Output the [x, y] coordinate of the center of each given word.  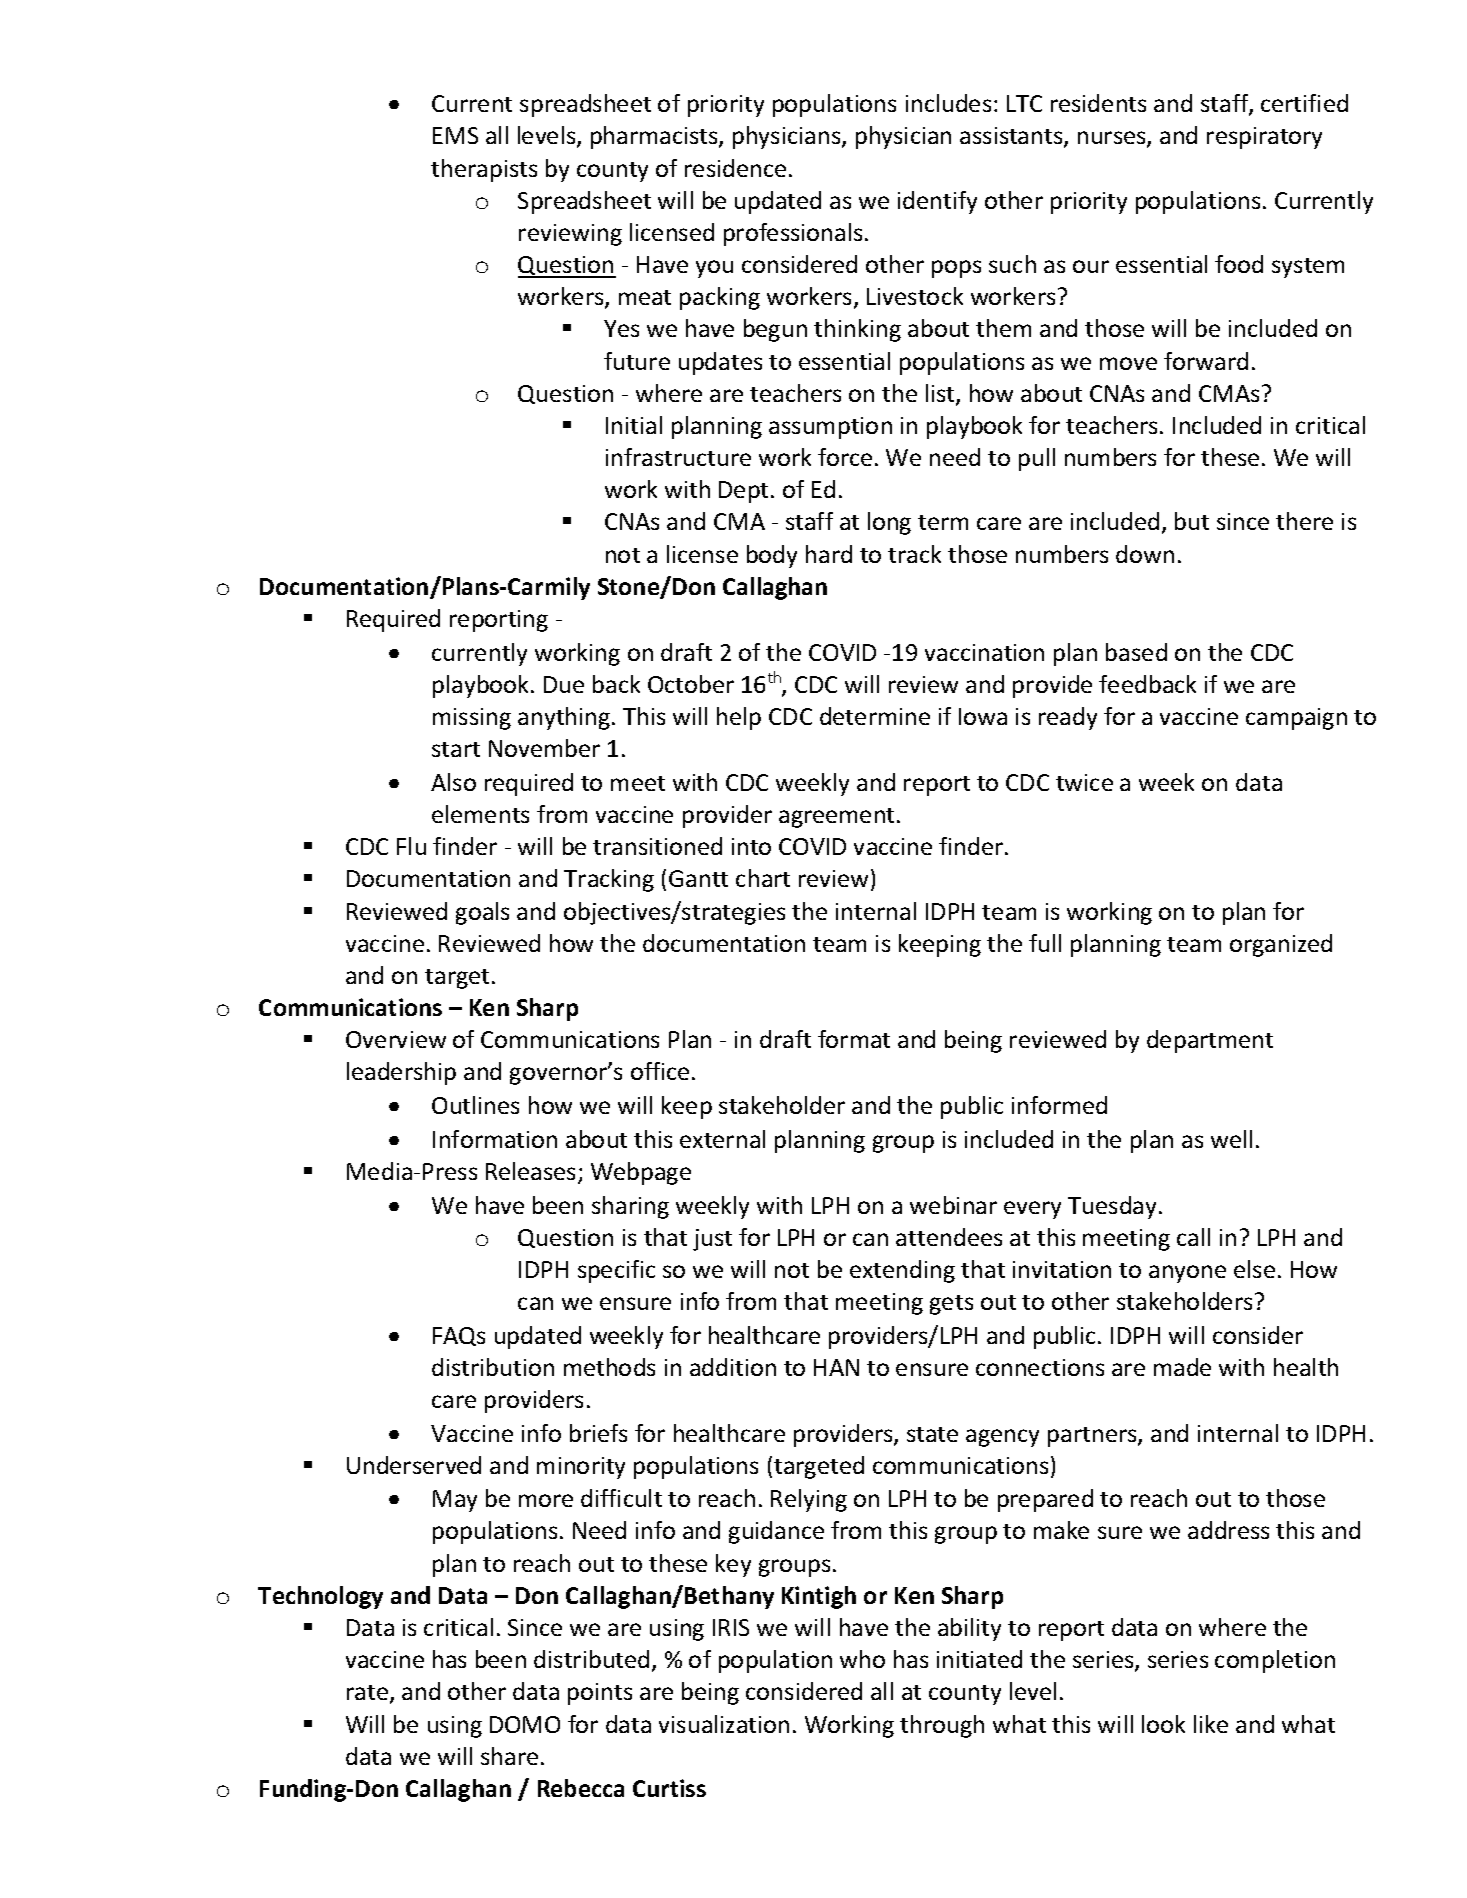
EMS [455, 135]
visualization [724, 1724]
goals [482, 913]
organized [1281, 945]
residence [735, 168]
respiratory [1264, 138]
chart [763, 878]
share [509, 1756]
